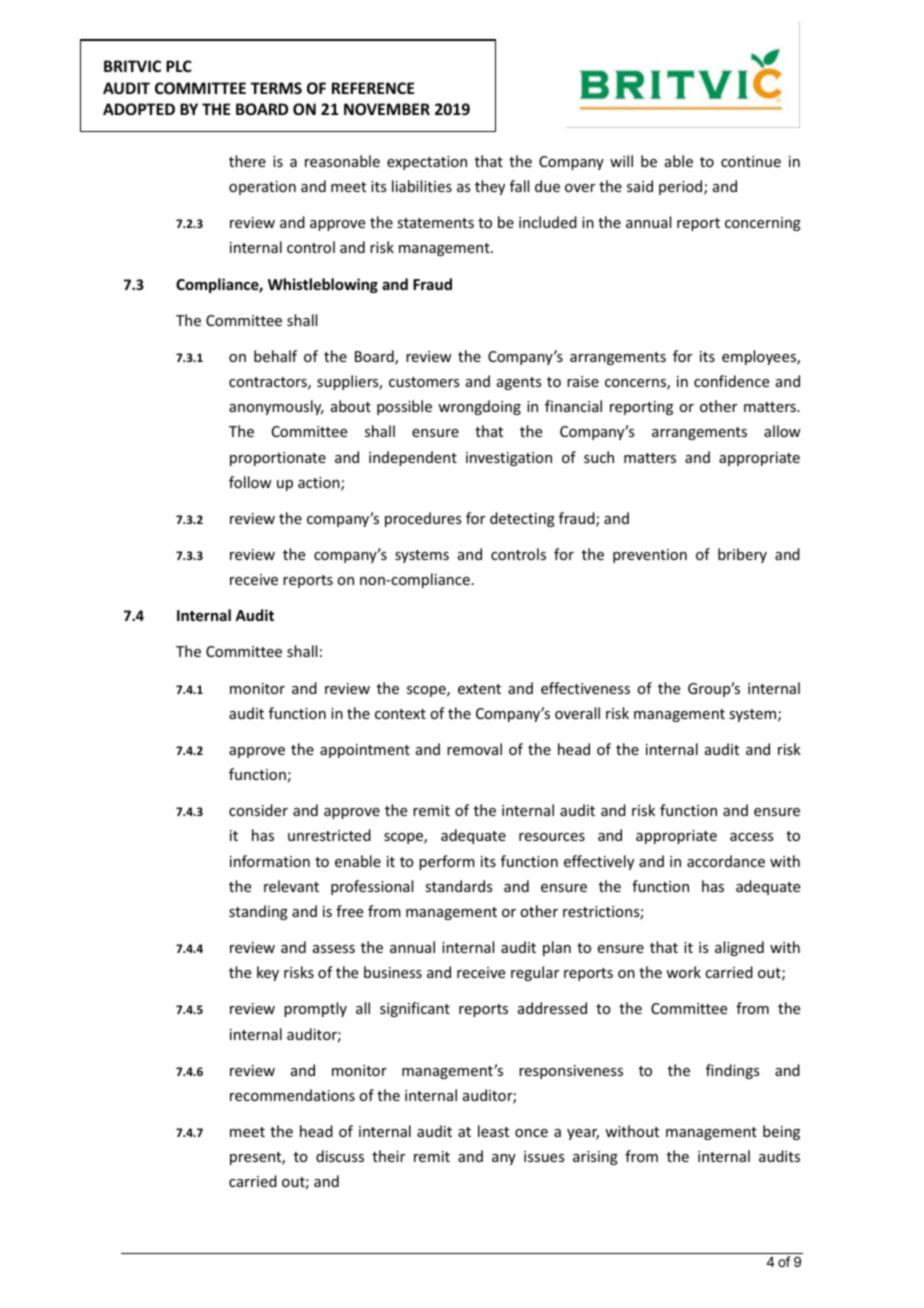  I want to click on bribery, so click(742, 555).
